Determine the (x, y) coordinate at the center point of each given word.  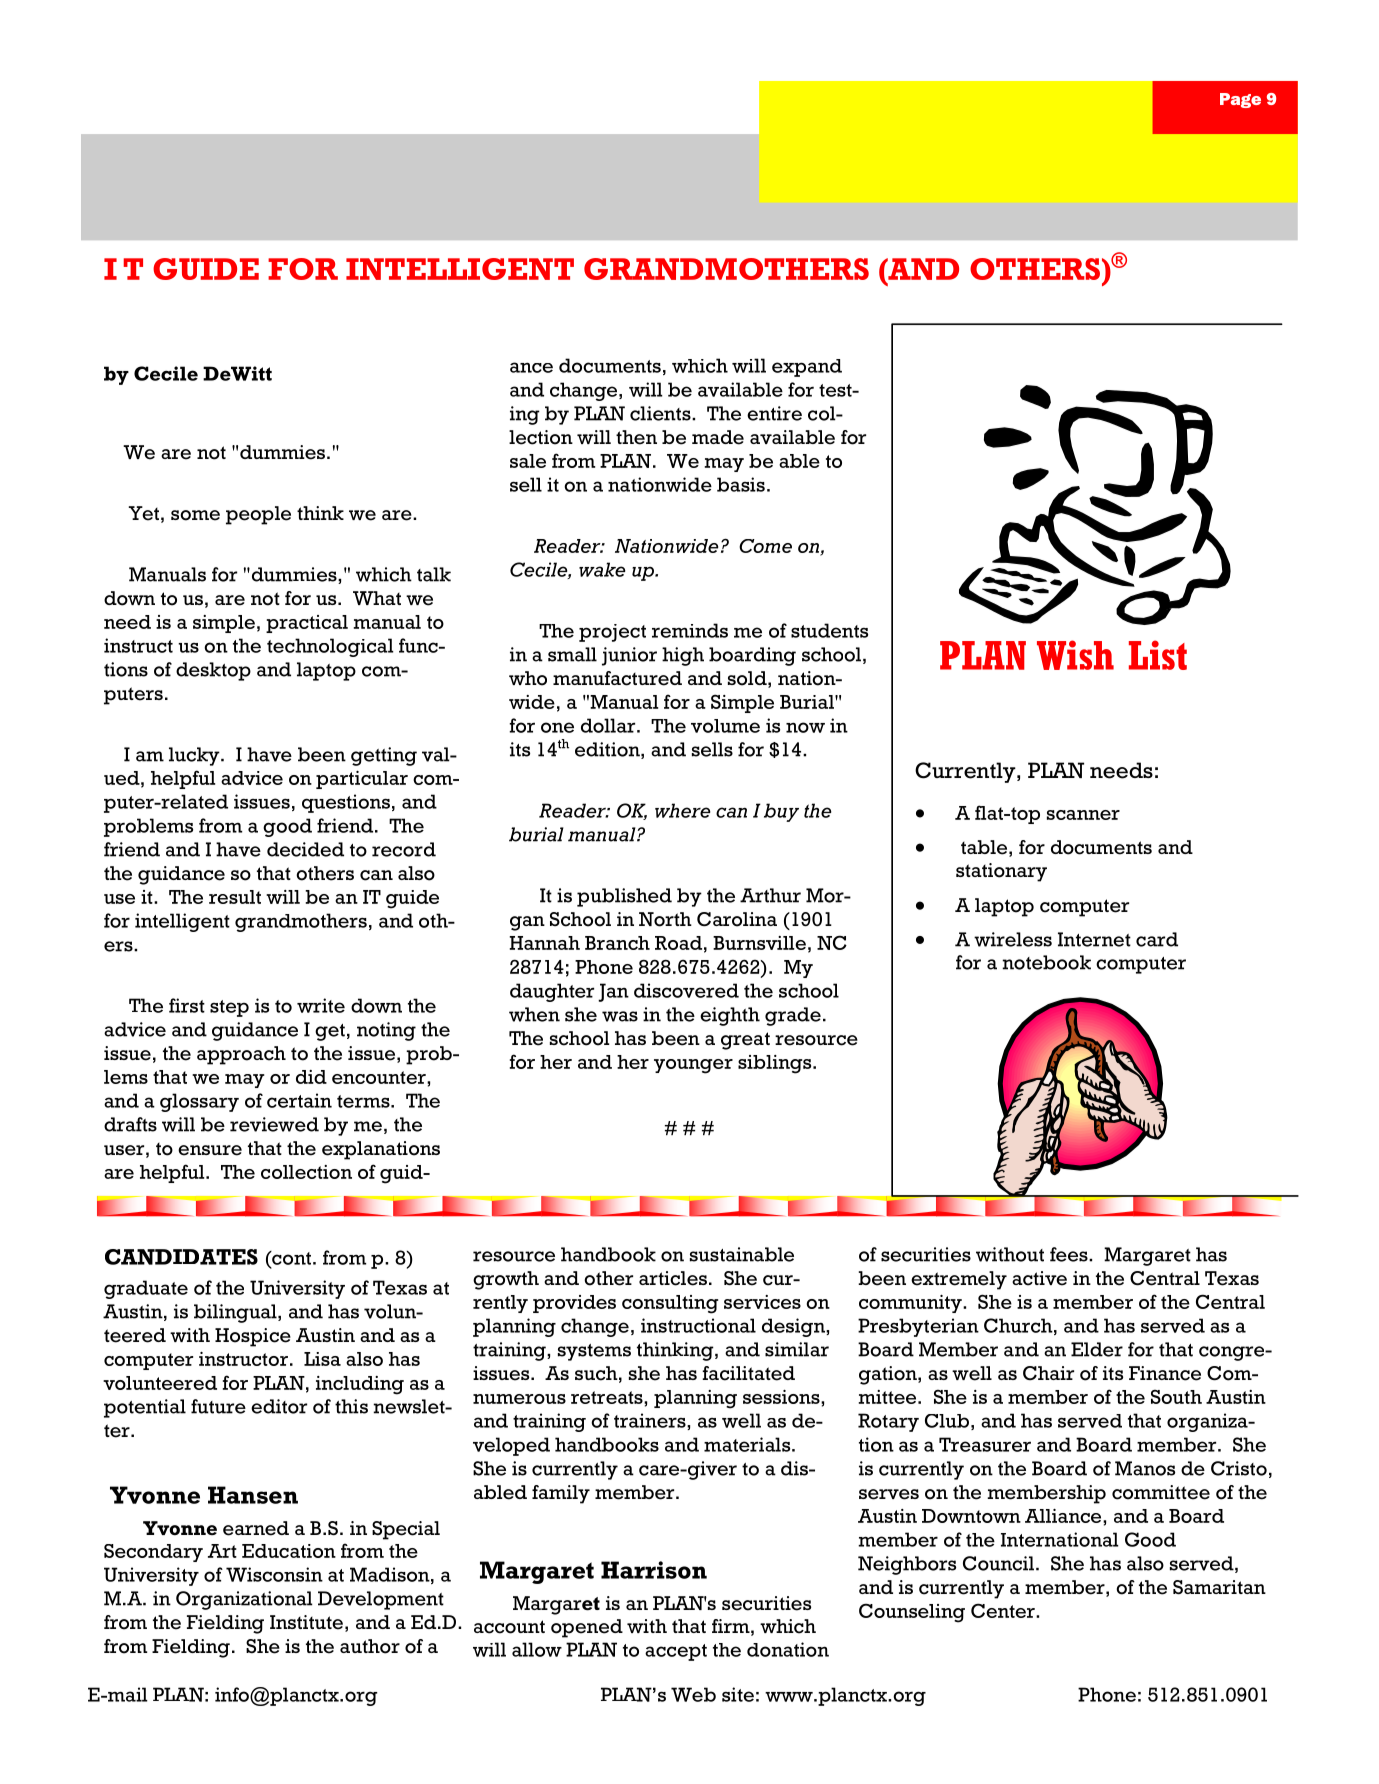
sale (528, 461)
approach (241, 1055)
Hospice (253, 1337)
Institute (306, 1622)
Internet (1094, 939)
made (718, 437)
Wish (1075, 655)
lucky (195, 756)
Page (1240, 100)
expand (807, 368)
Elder (1097, 1349)
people (258, 515)
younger (693, 1066)
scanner (1083, 815)
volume (725, 726)
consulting (670, 1304)
